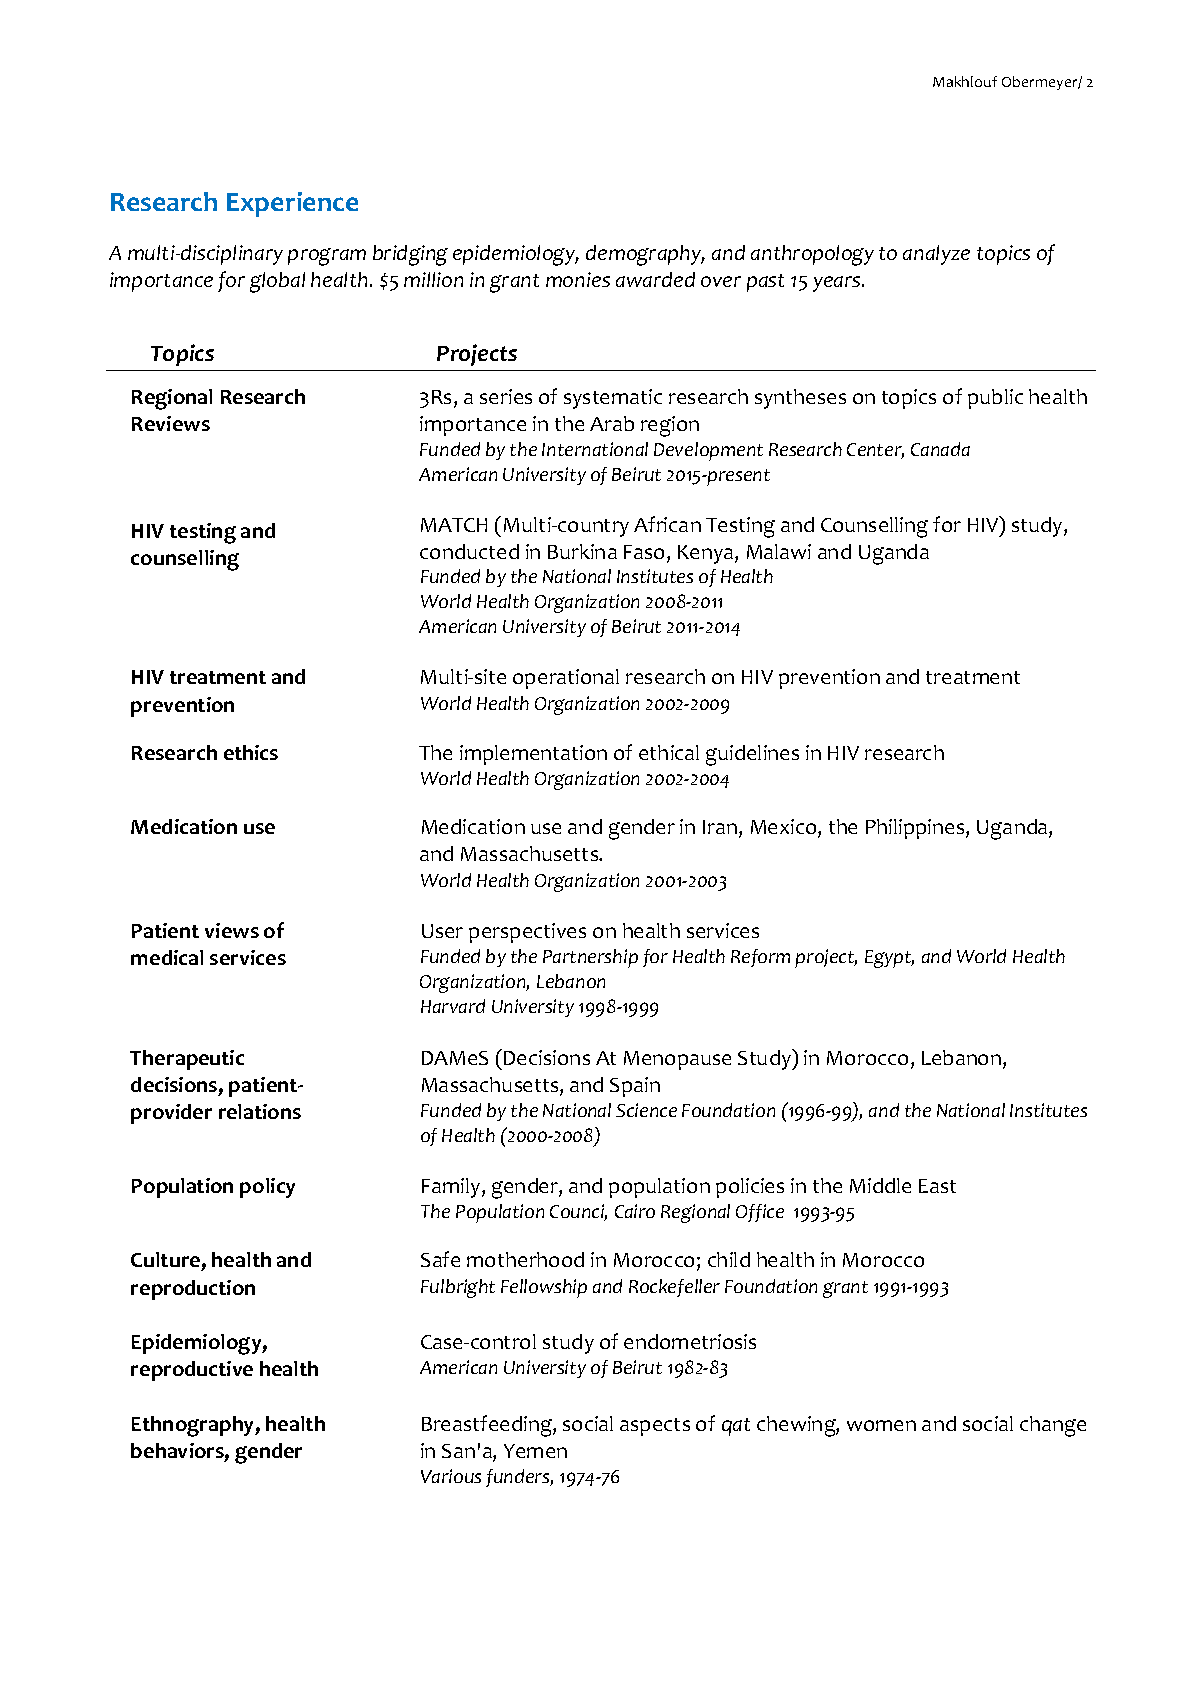  What do you see at coordinates (936, 255) in the page?
I see `analyze` at bounding box center [936, 255].
